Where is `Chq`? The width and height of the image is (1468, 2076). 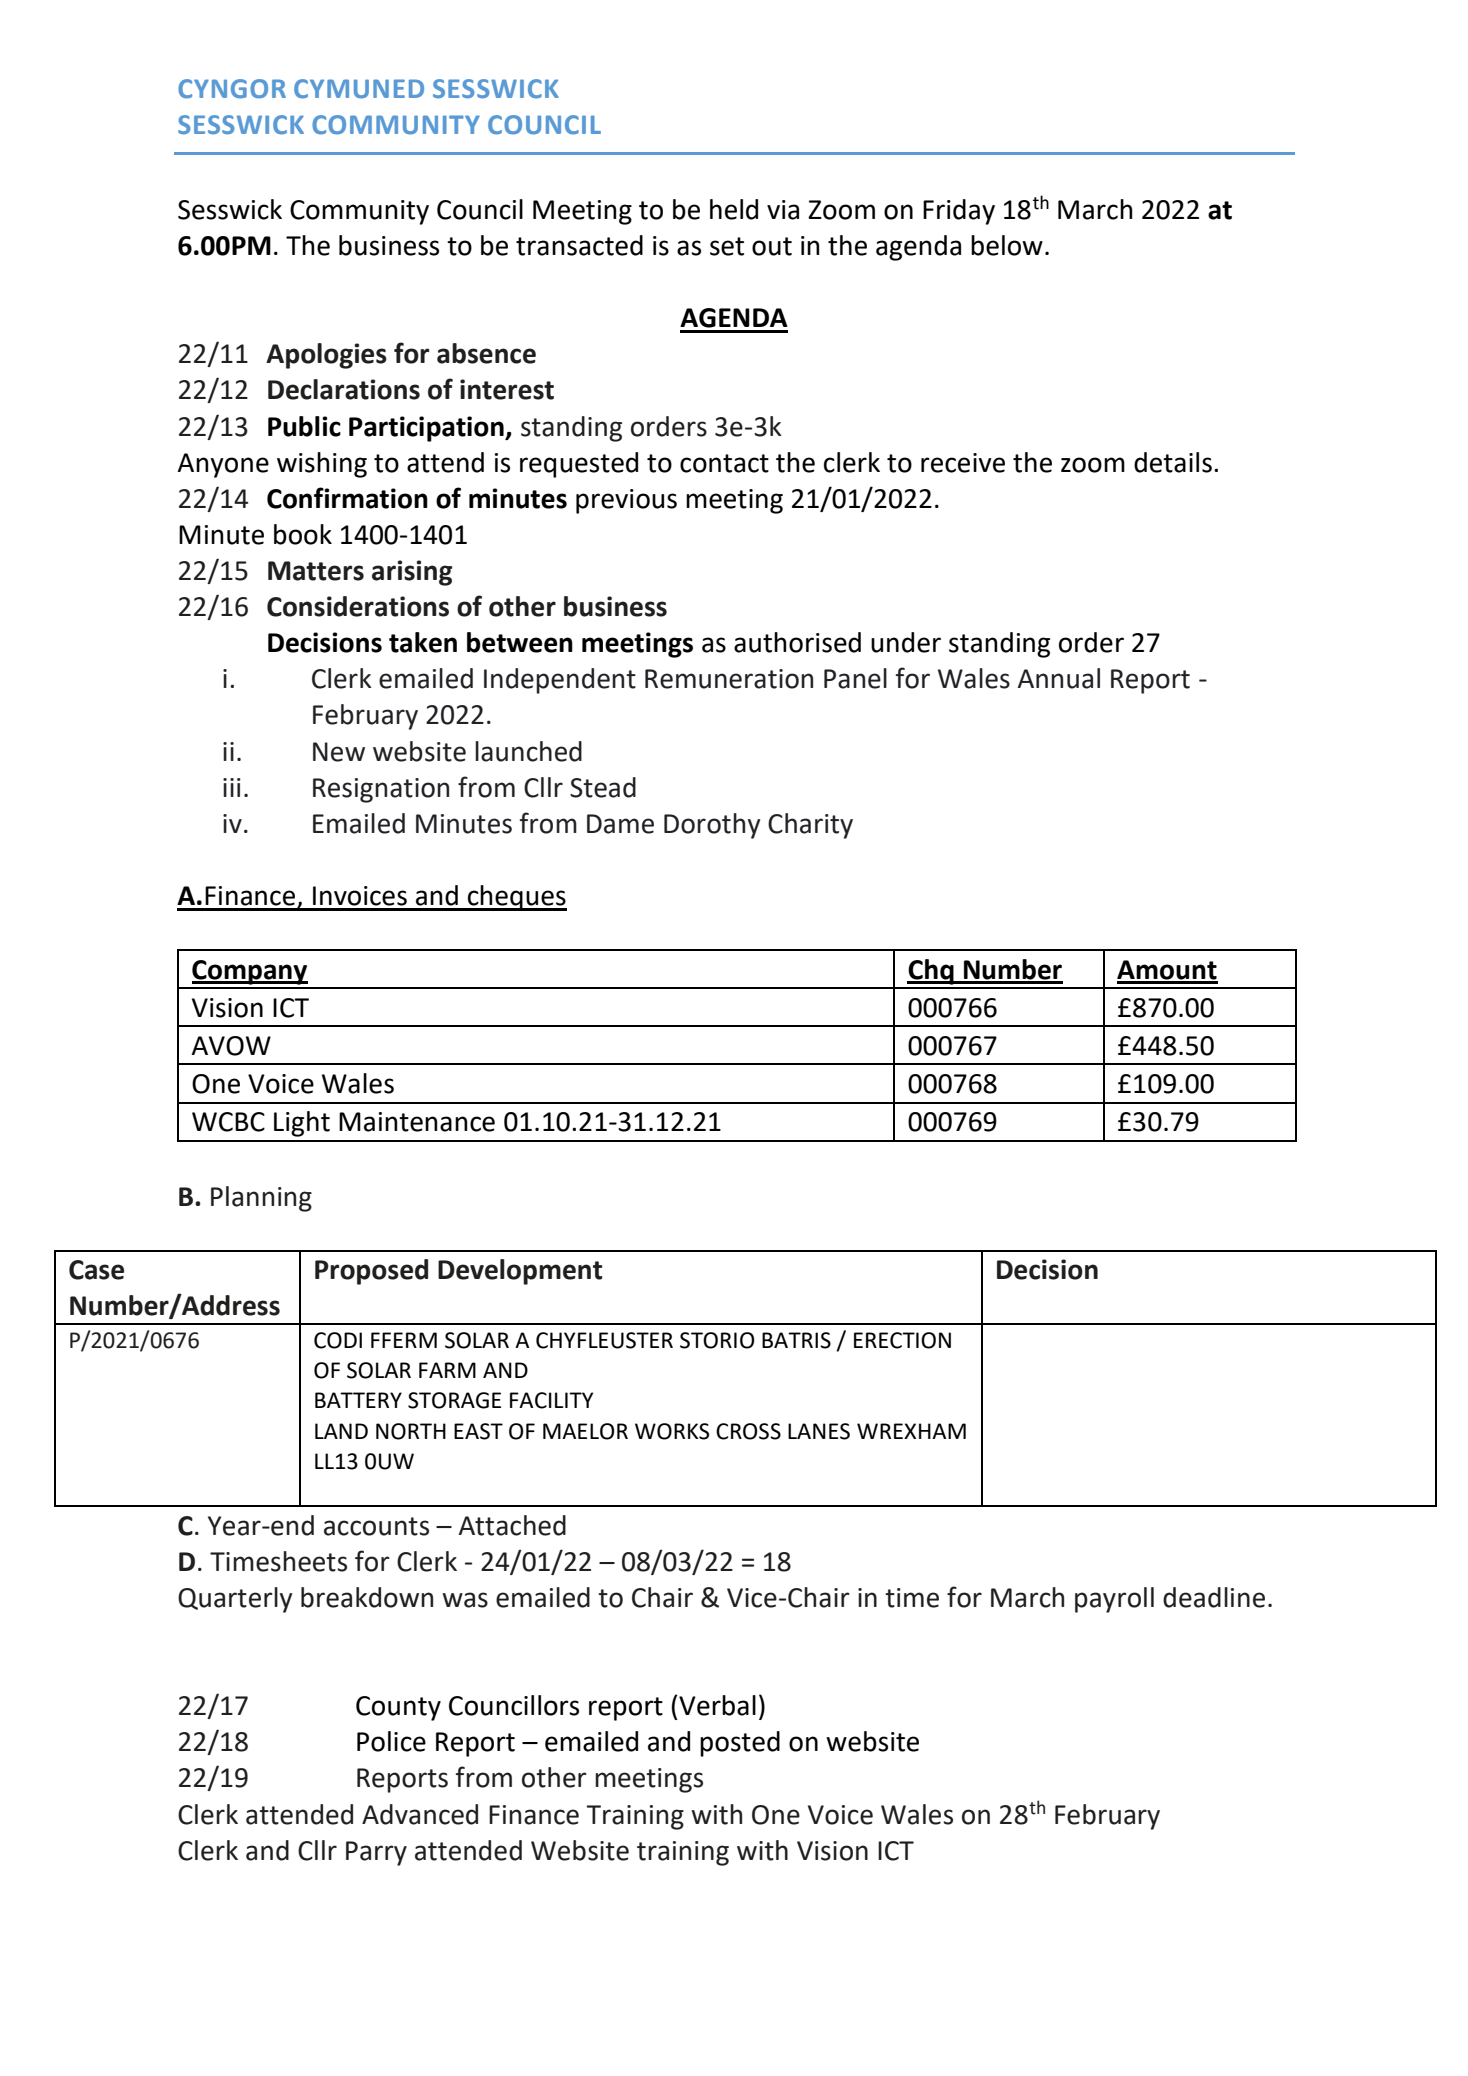
Chq is located at coordinates (931, 972).
